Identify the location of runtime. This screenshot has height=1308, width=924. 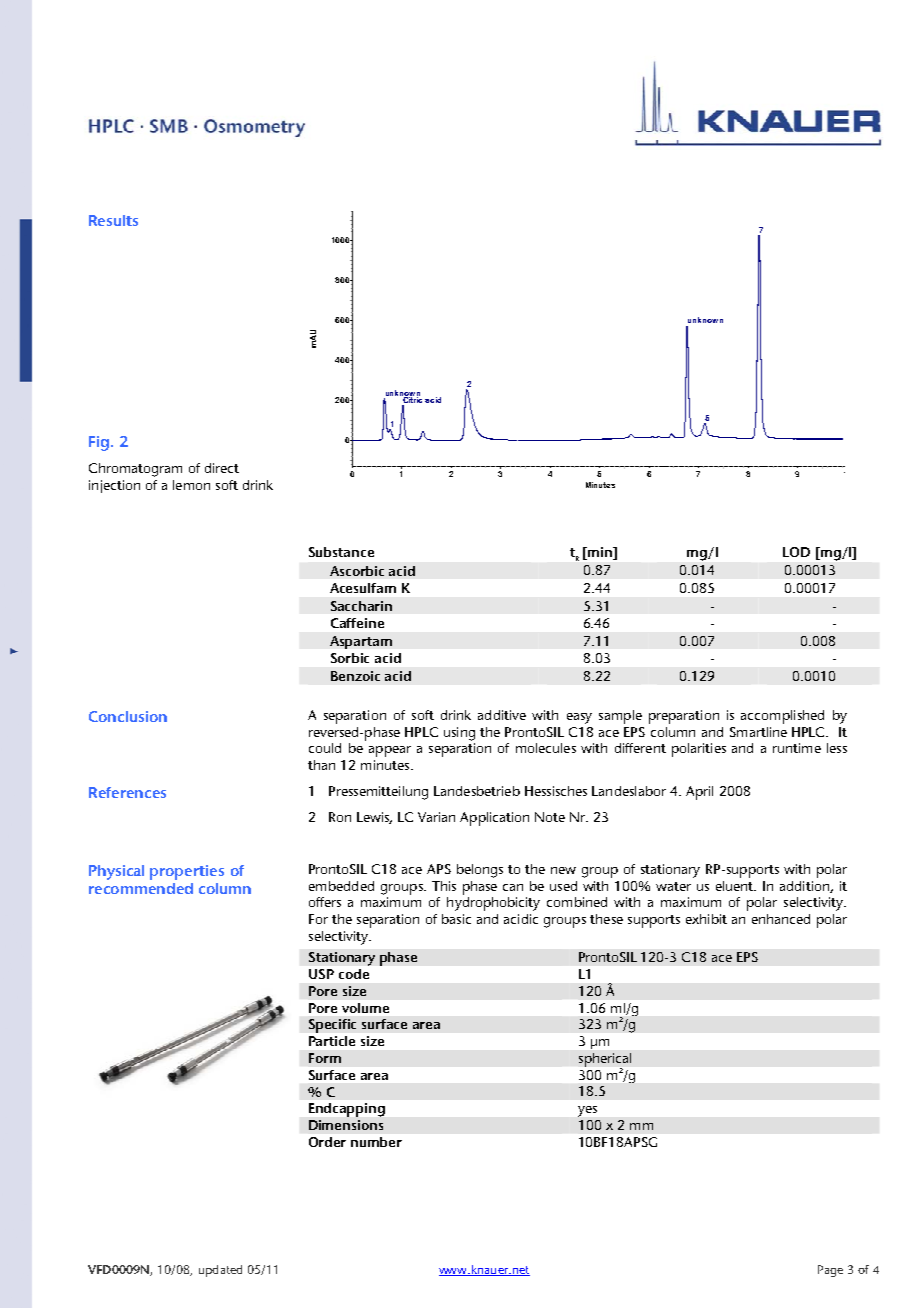
(797, 748).
